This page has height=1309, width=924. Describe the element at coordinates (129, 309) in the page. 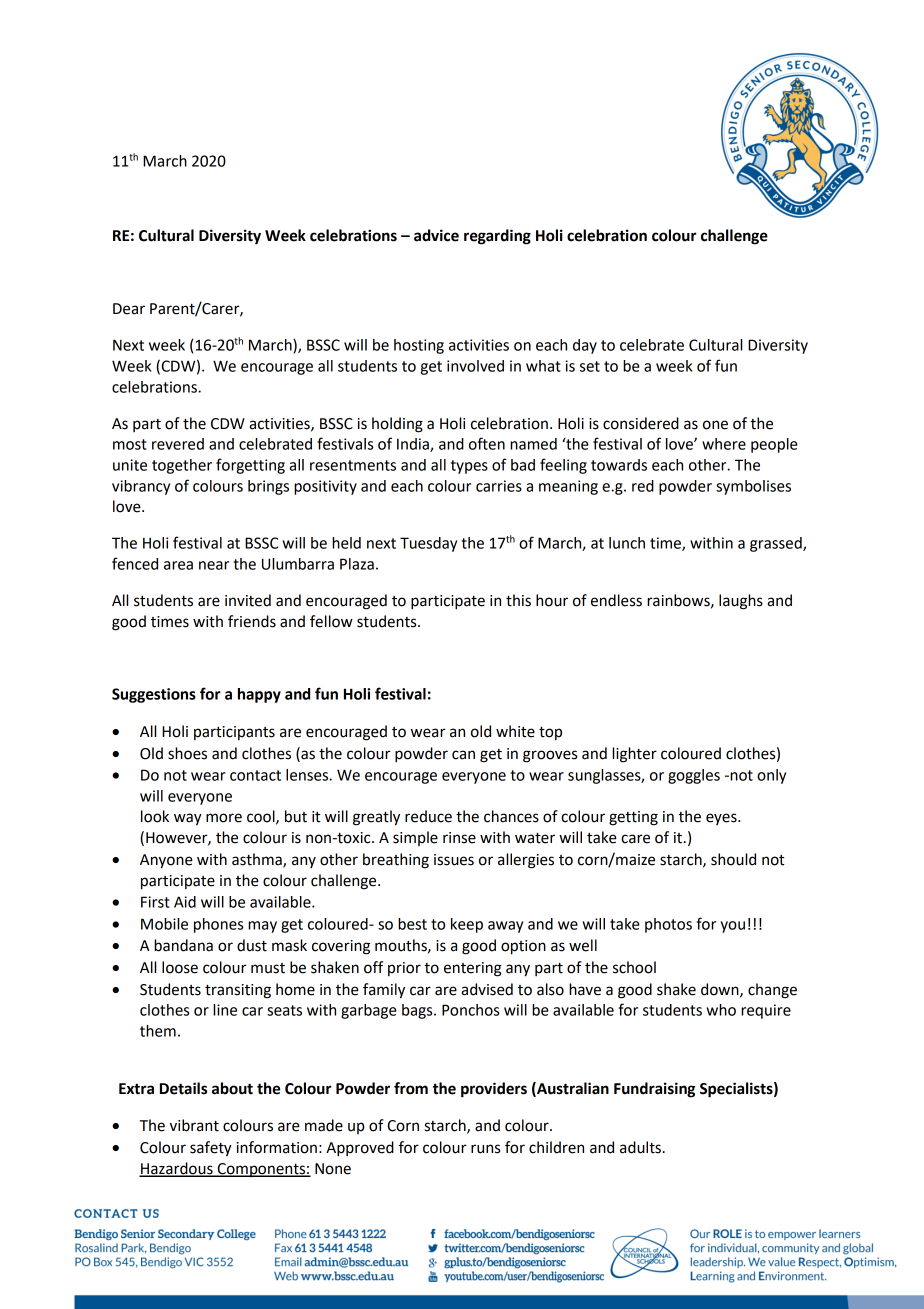

I see `Dear` at that location.
